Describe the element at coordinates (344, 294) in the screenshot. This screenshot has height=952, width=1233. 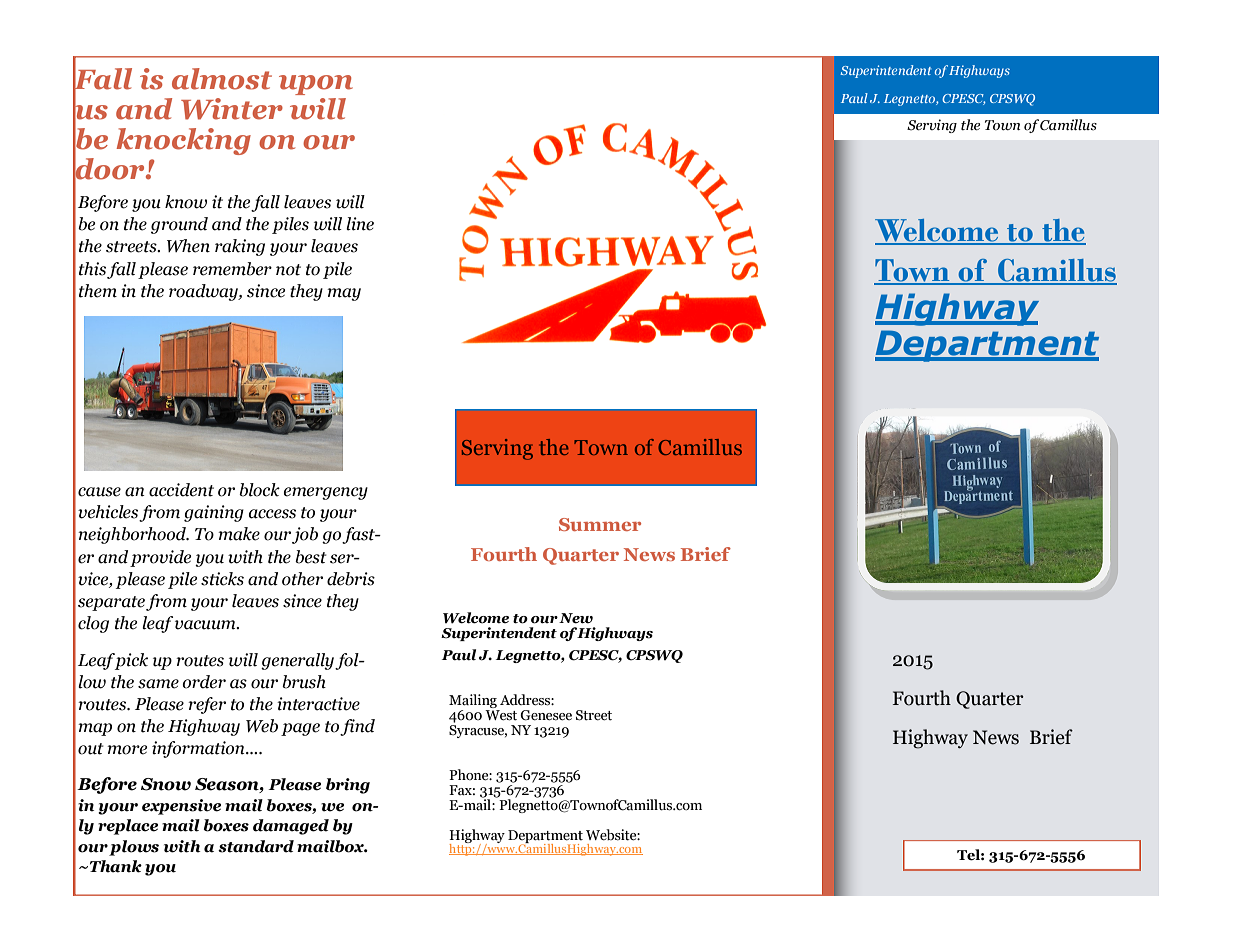
I see `may` at that location.
